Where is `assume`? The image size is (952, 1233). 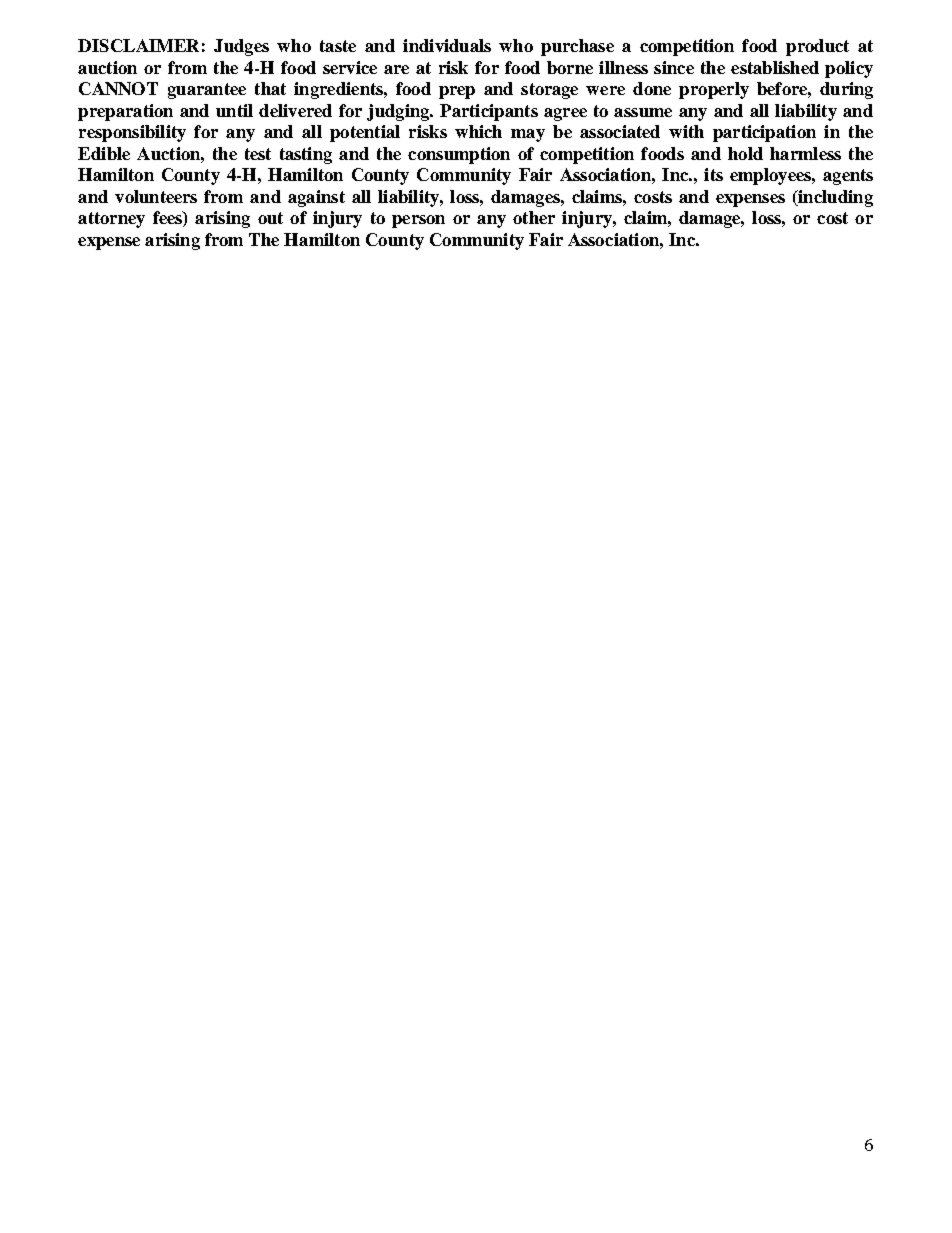 assume is located at coordinates (643, 112).
